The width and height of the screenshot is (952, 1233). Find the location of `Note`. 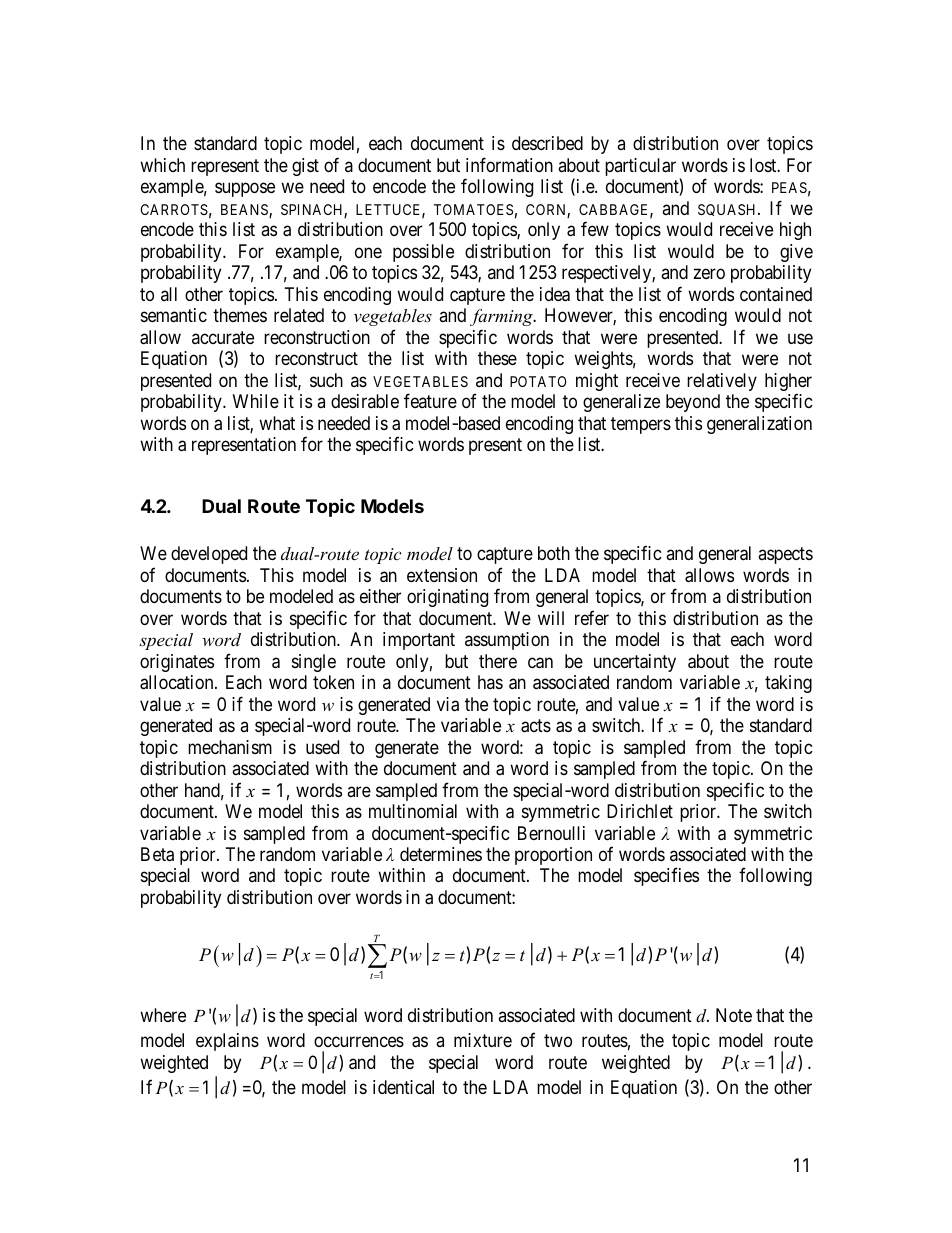

Note is located at coordinates (734, 1015).
